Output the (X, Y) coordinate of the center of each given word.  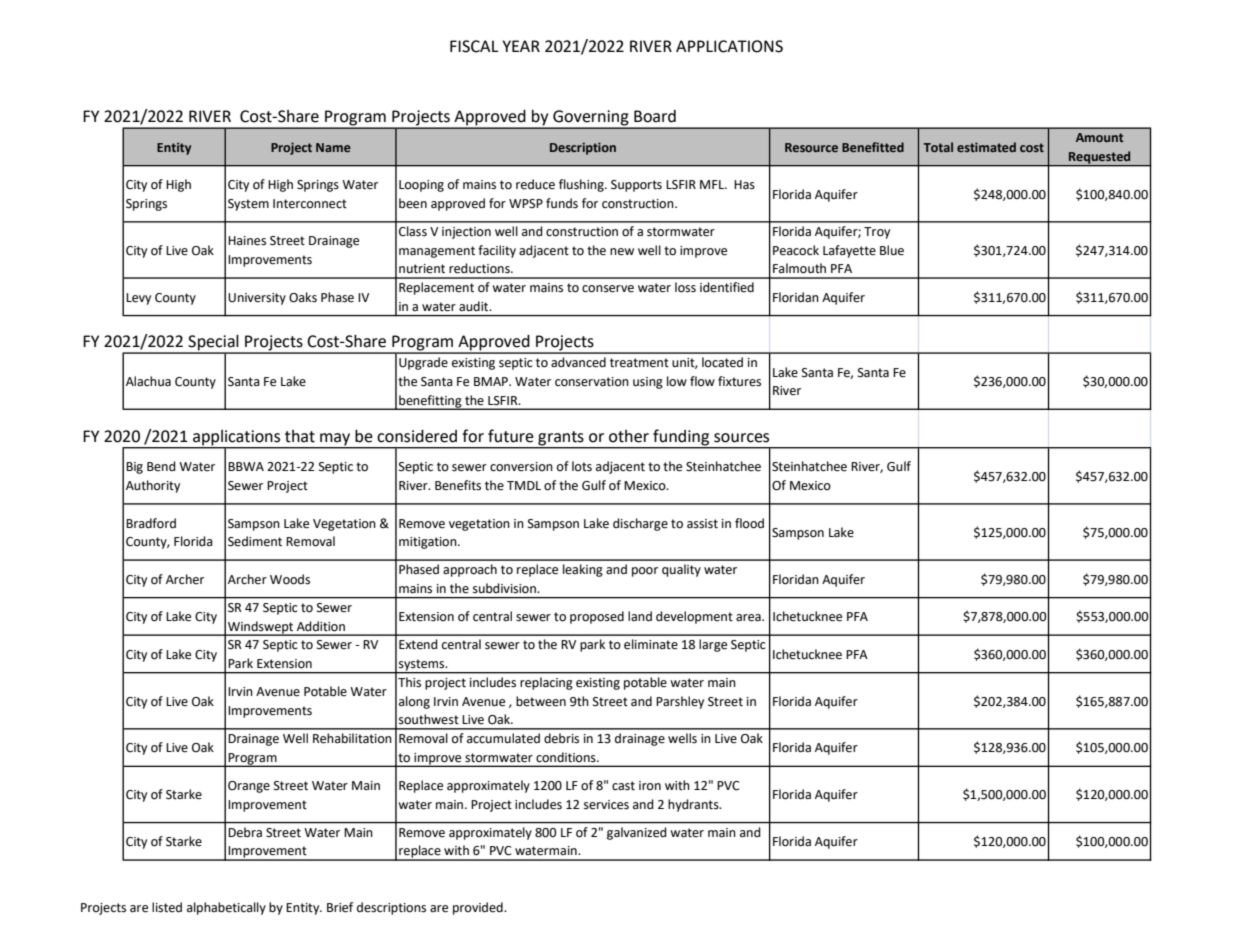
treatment (639, 363)
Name (333, 147)
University (257, 299)
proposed (597, 617)
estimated (986, 147)
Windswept (261, 628)
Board (655, 116)
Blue (892, 250)
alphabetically (226, 908)
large (713, 645)
